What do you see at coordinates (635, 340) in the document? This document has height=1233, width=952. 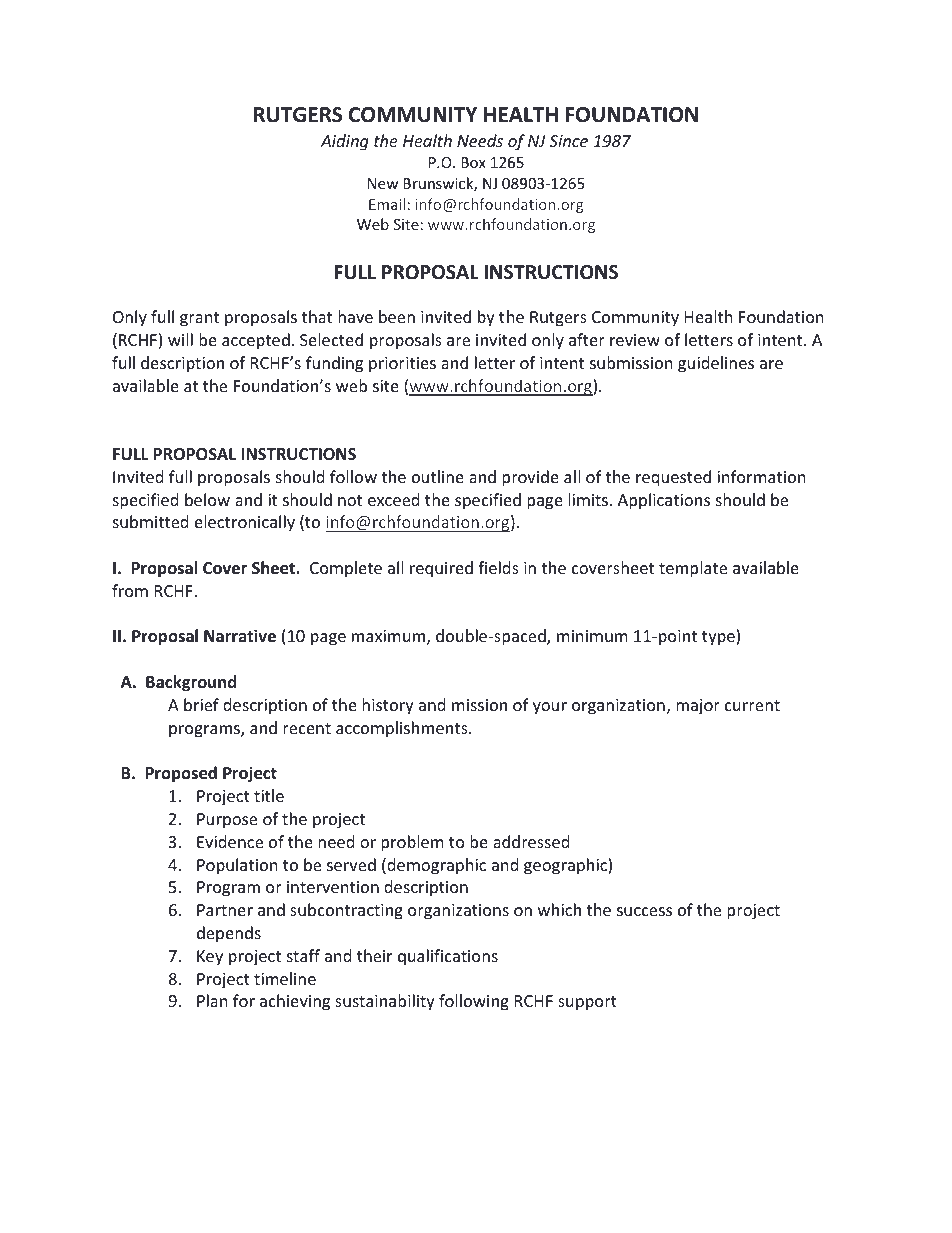 I see `review` at bounding box center [635, 340].
